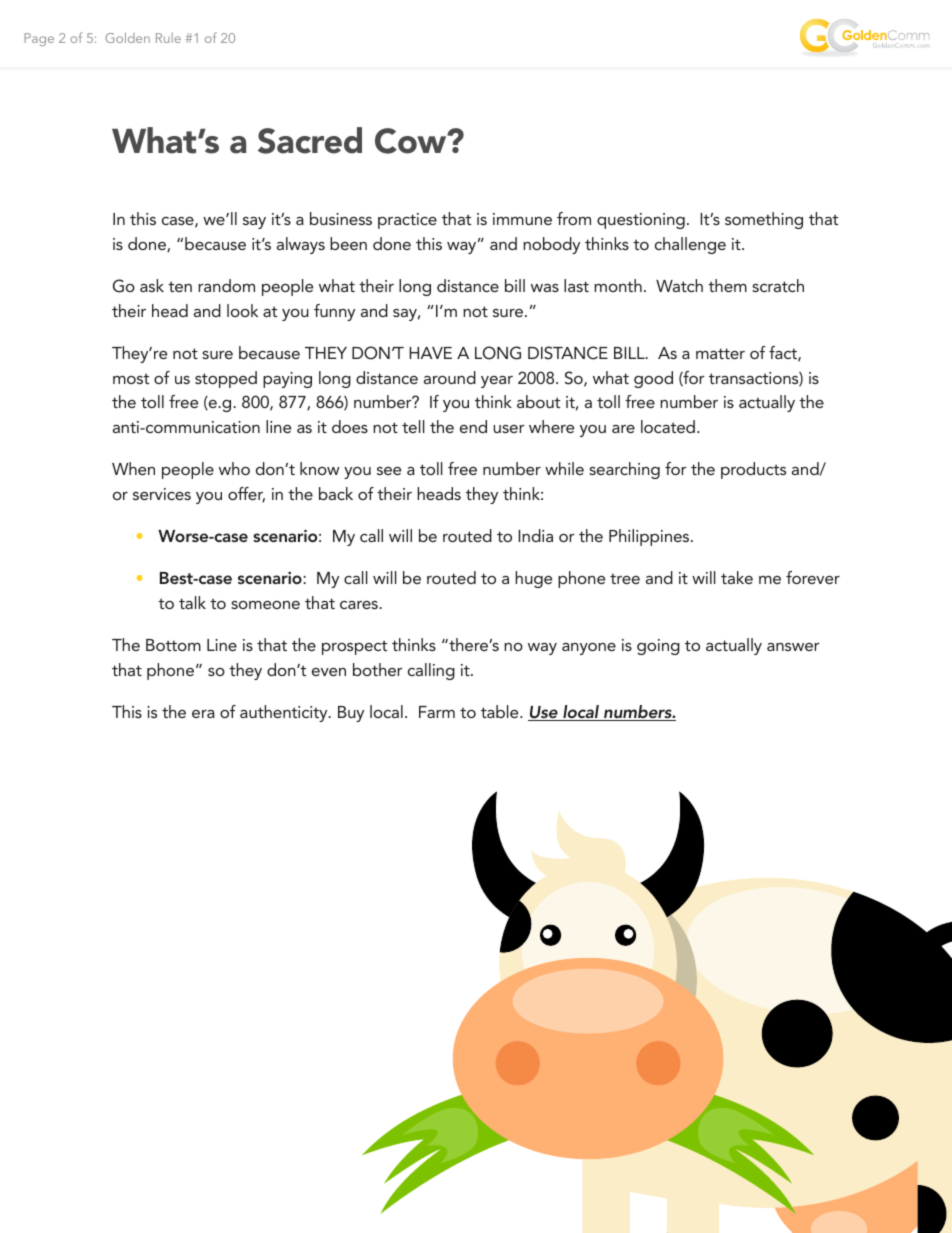 The width and height of the document is (952, 1233). Describe the element at coordinates (412, 141) in the document. I see `Cow` at that location.
